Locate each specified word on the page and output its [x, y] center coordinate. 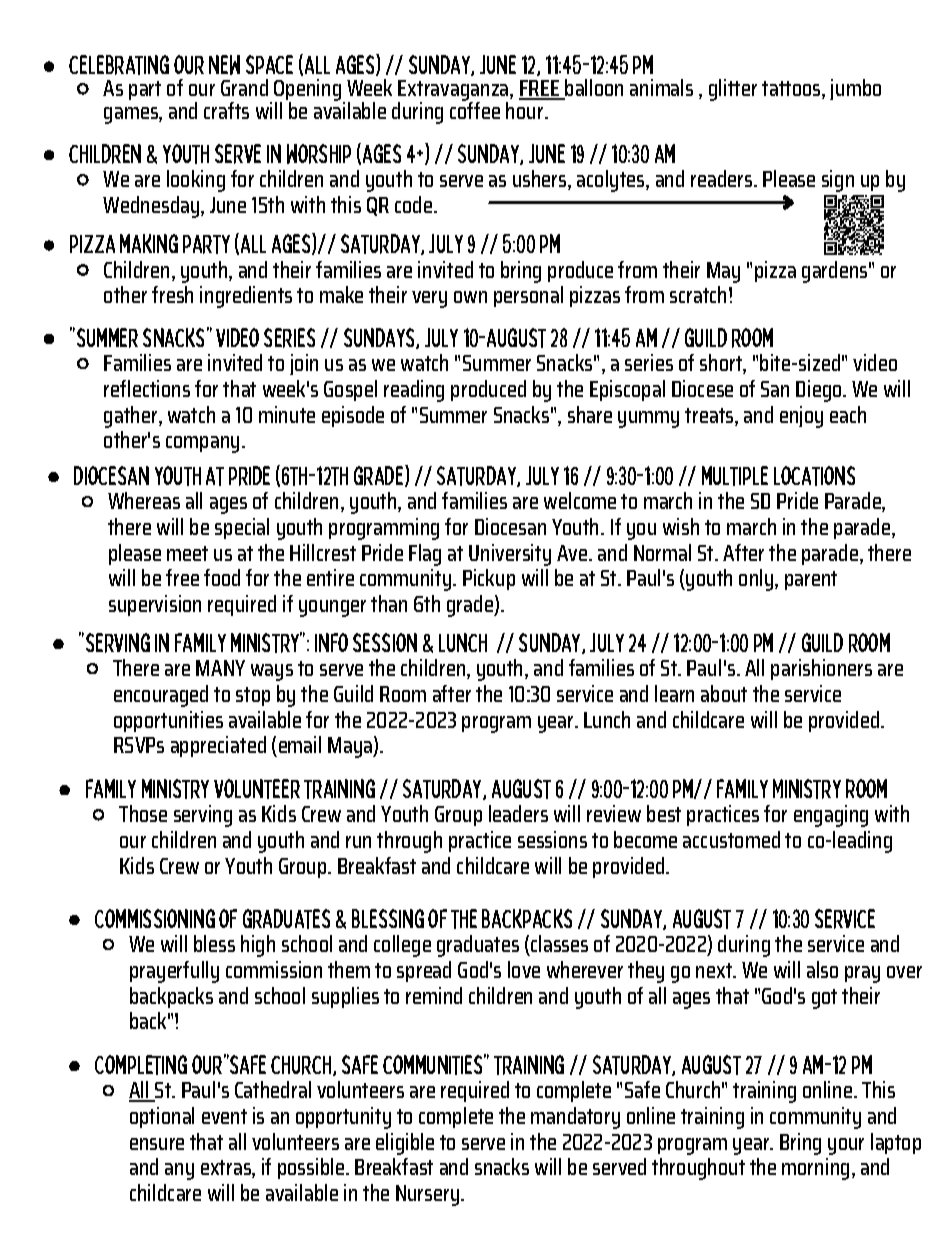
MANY [220, 668]
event [224, 1116]
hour [526, 109]
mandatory [575, 1118]
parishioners [821, 669]
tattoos [792, 90]
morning [815, 1169]
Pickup [489, 579]
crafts [226, 110]
